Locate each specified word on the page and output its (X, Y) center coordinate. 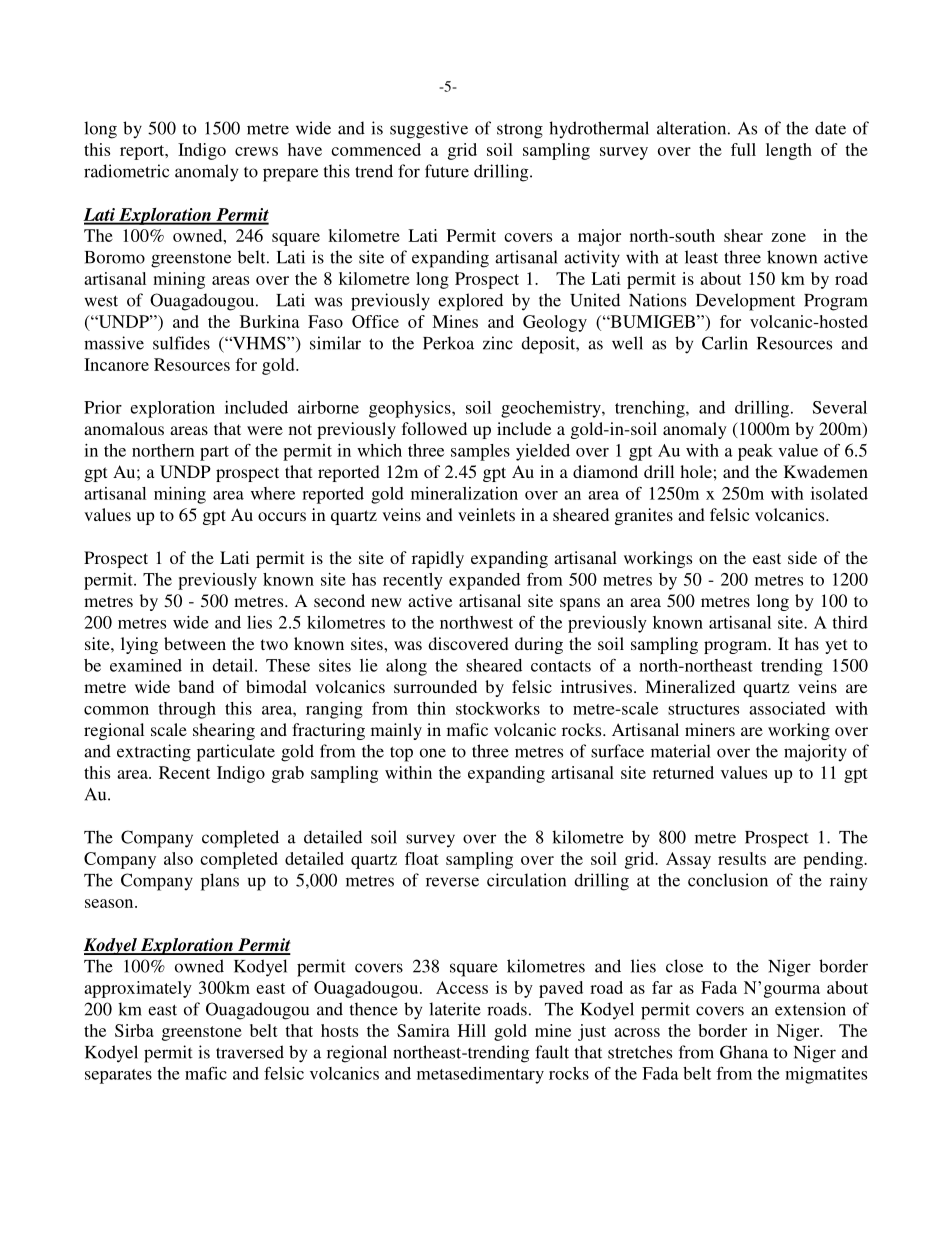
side (802, 557)
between (195, 643)
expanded (484, 581)
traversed (250, 1052)
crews (256, 151)
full (743, 149)
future (447, 171)
